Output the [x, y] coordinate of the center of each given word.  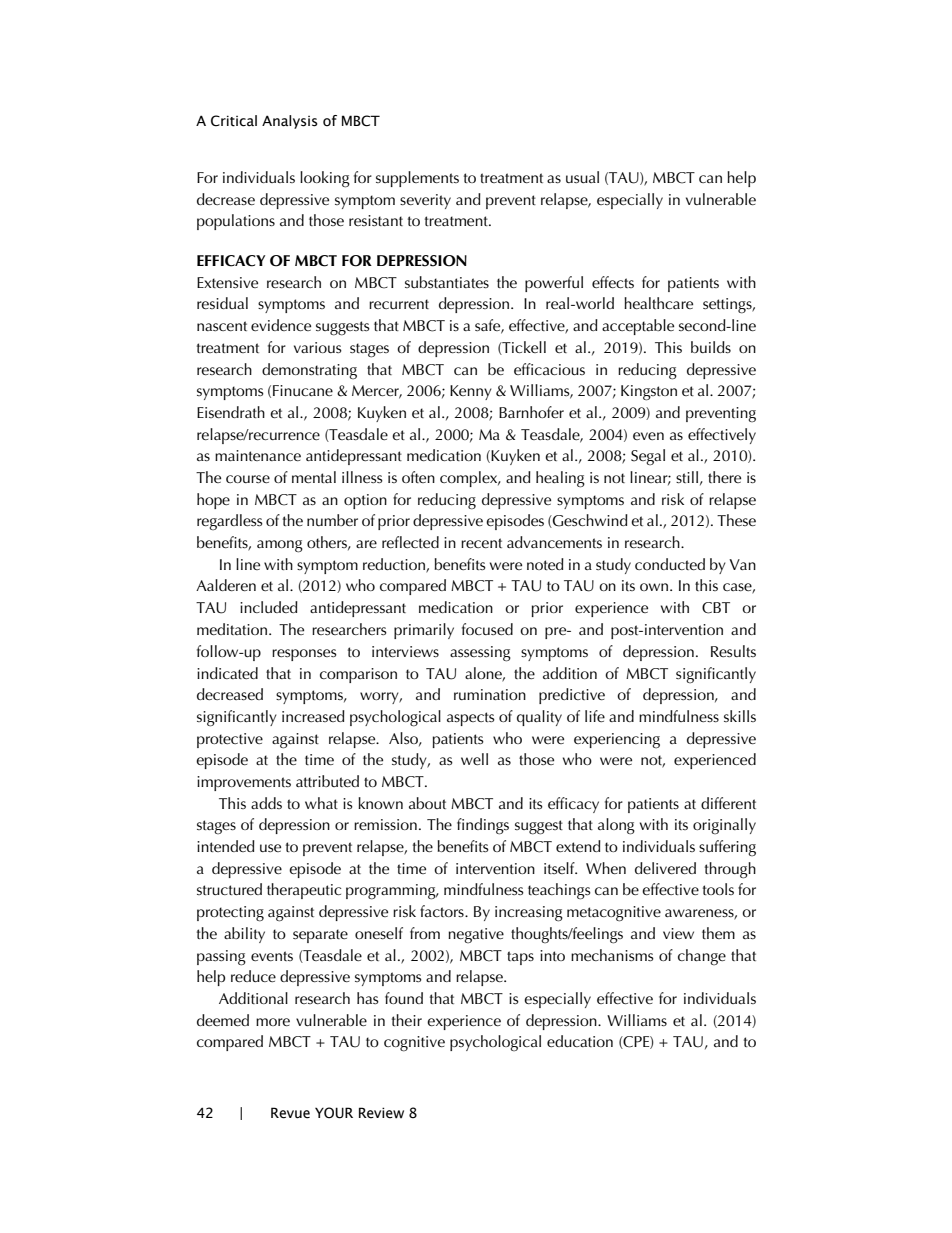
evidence [281, 325]
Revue [290, 1113]
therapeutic [304, 891]
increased [313, 716]
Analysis [290, 122]
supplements [417, 179]
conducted [670, 564]
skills [740, 716]
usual [582, 177]
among [280, 546]
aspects [471, 719]
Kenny [471, 392]
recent [481, 543]
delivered [665, 868]
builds [711, 347]
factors [443, 911]
